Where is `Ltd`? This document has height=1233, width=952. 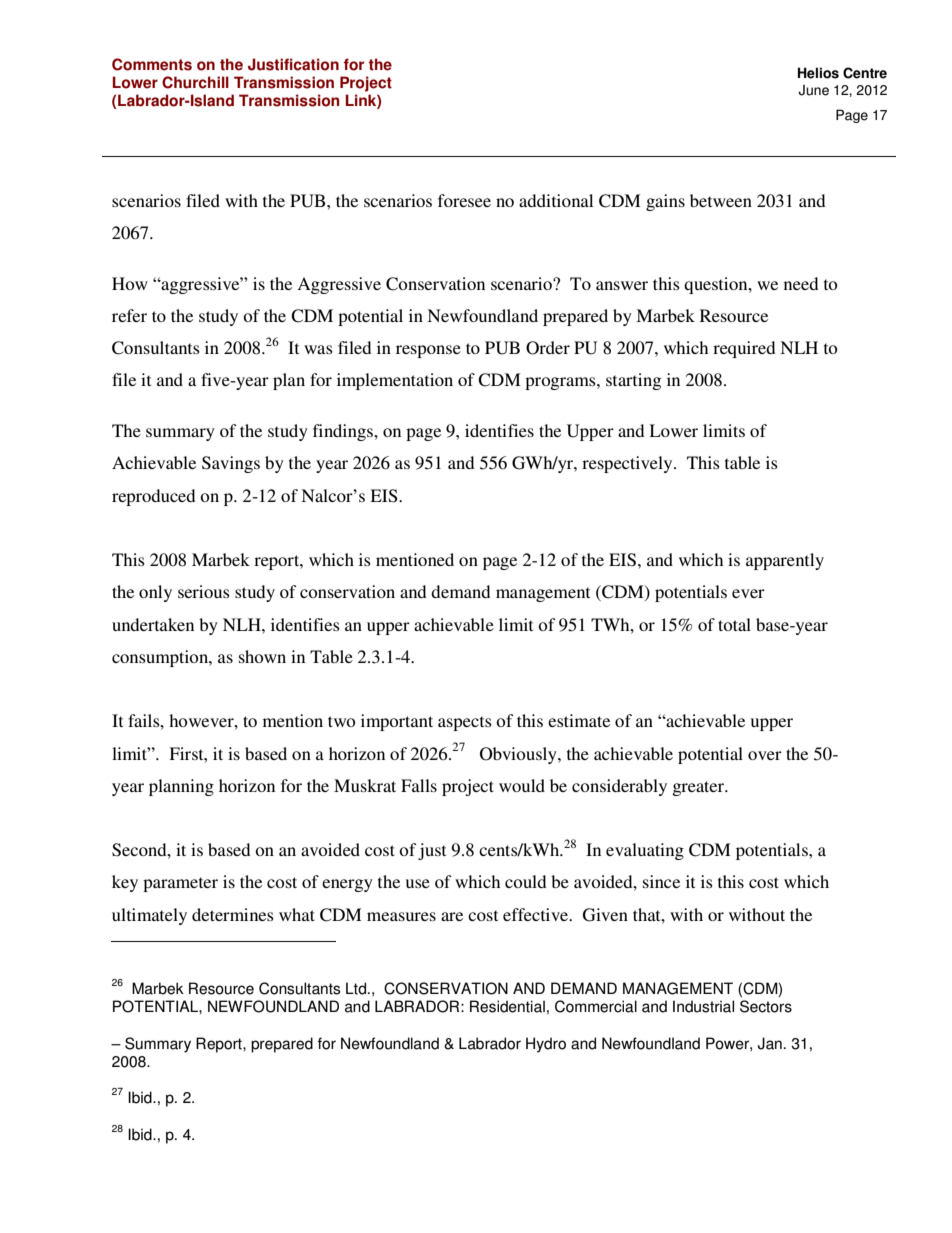
Ltd is located at coordinates (357, 988).
